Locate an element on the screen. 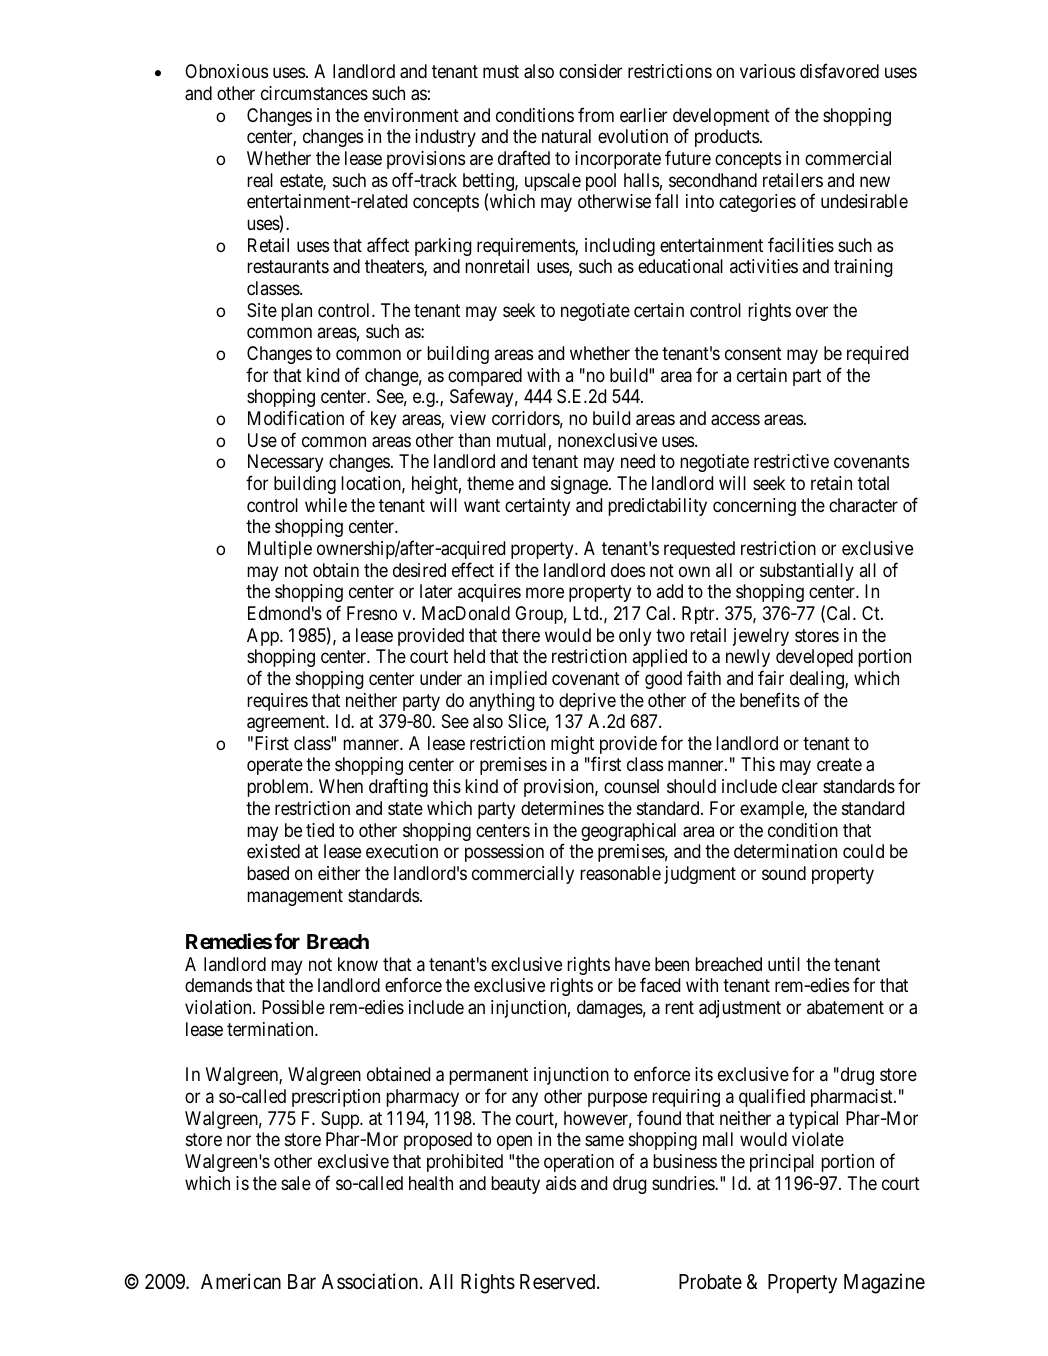  clear is located at coordinates (800, 786).
